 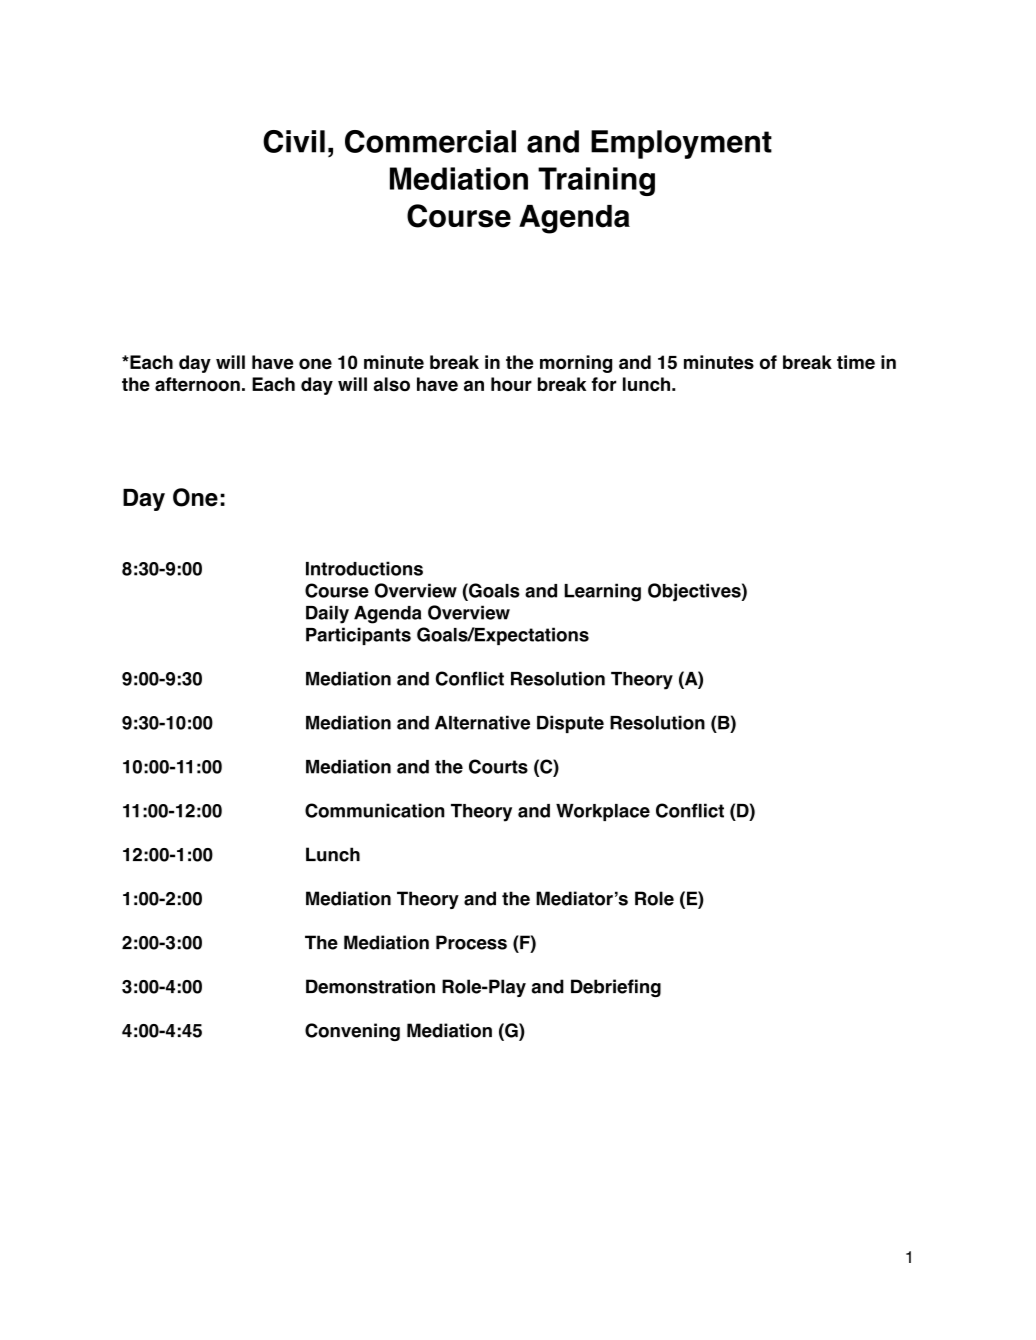 I want to click on Daily, so click(x=327, y=614).
